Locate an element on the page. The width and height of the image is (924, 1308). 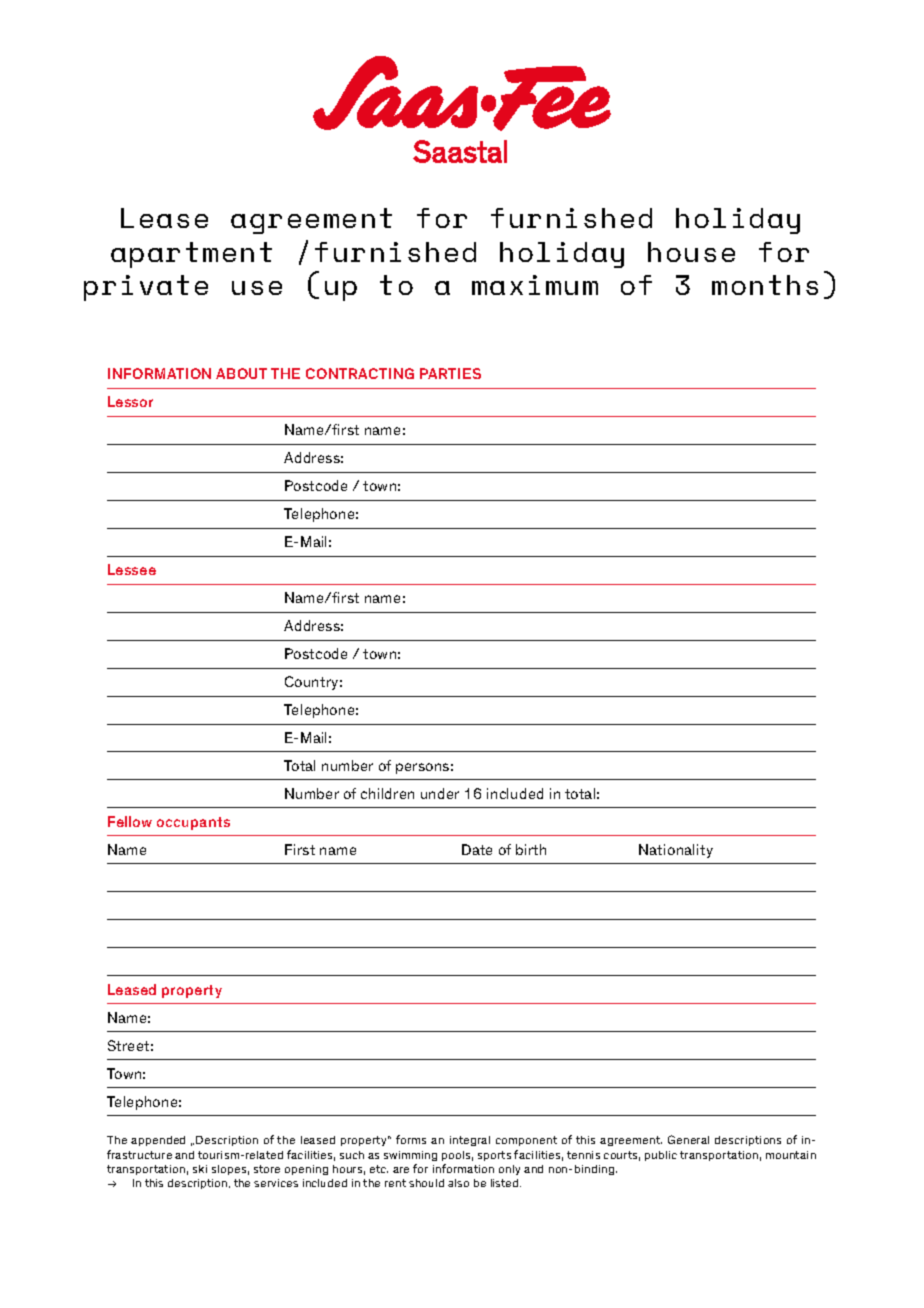
Date is located at coordinates (477, 849).
